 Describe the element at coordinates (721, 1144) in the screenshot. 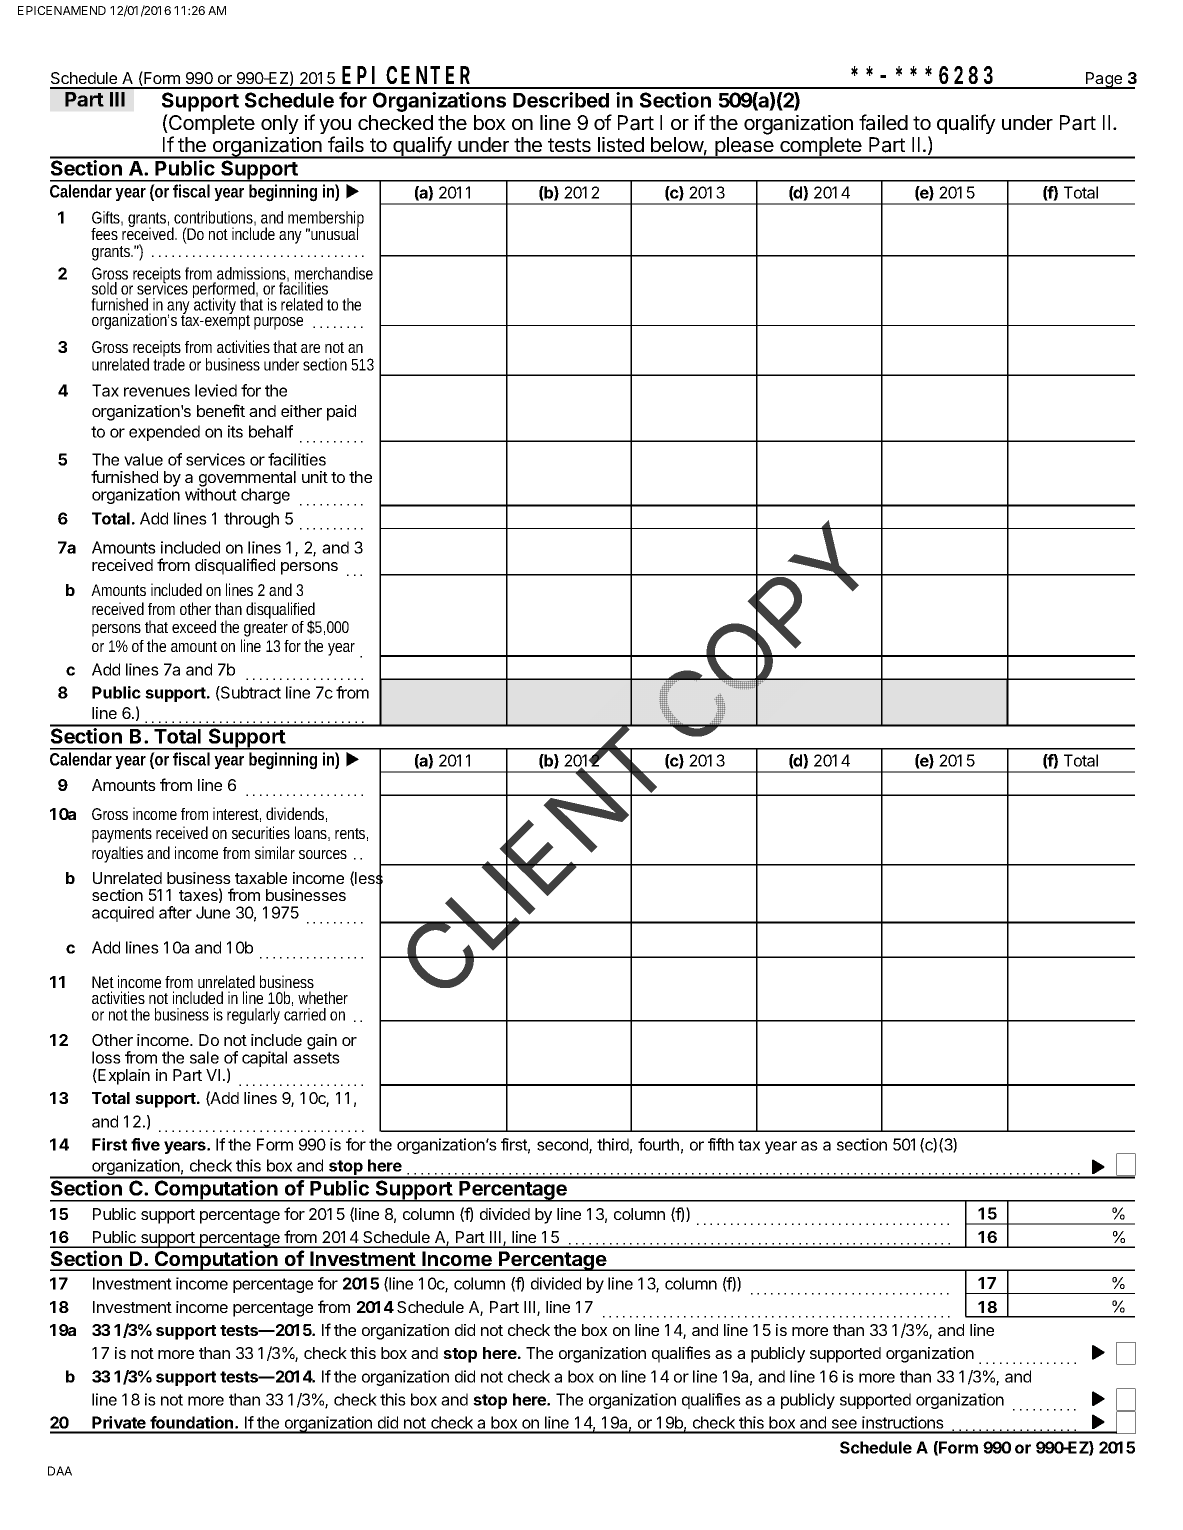

I see `fifth` at that location.
